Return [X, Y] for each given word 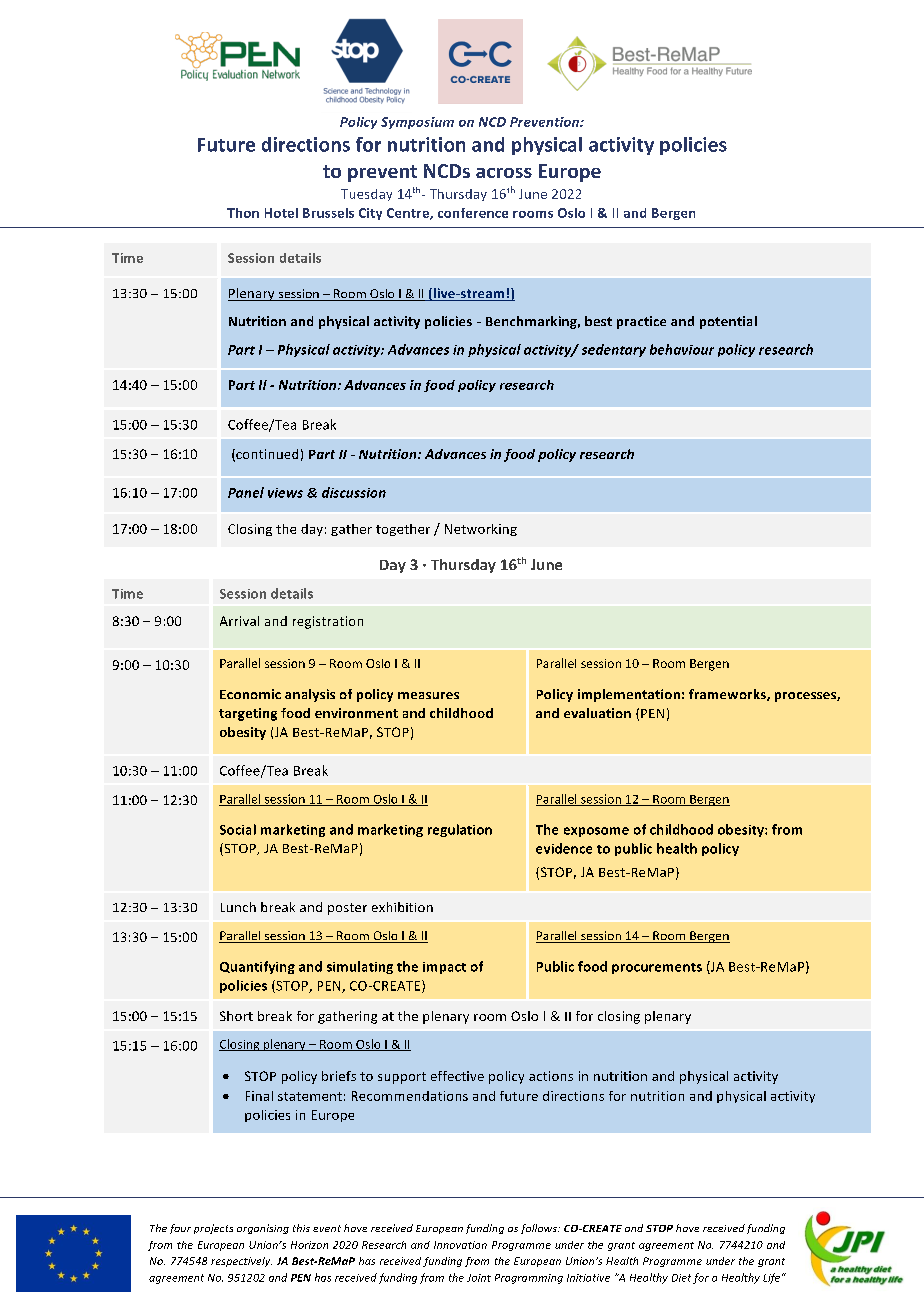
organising [263, 1229]
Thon [243, 213]
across [504, 173]
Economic [250, 694]
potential [728, 322]
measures [428, 695]
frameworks [728, 695]
